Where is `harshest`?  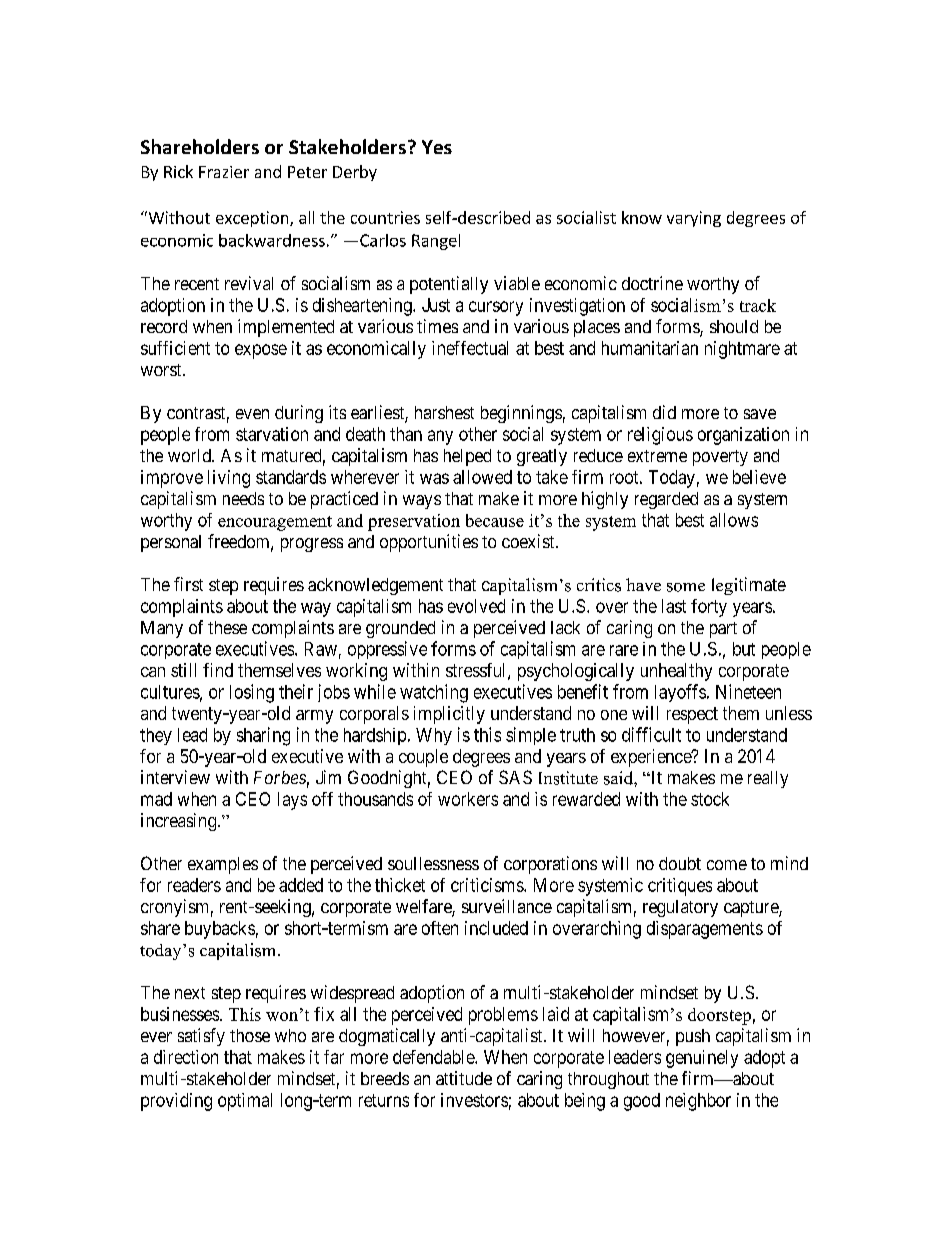 harshest is located at coordinates (444, 412).
